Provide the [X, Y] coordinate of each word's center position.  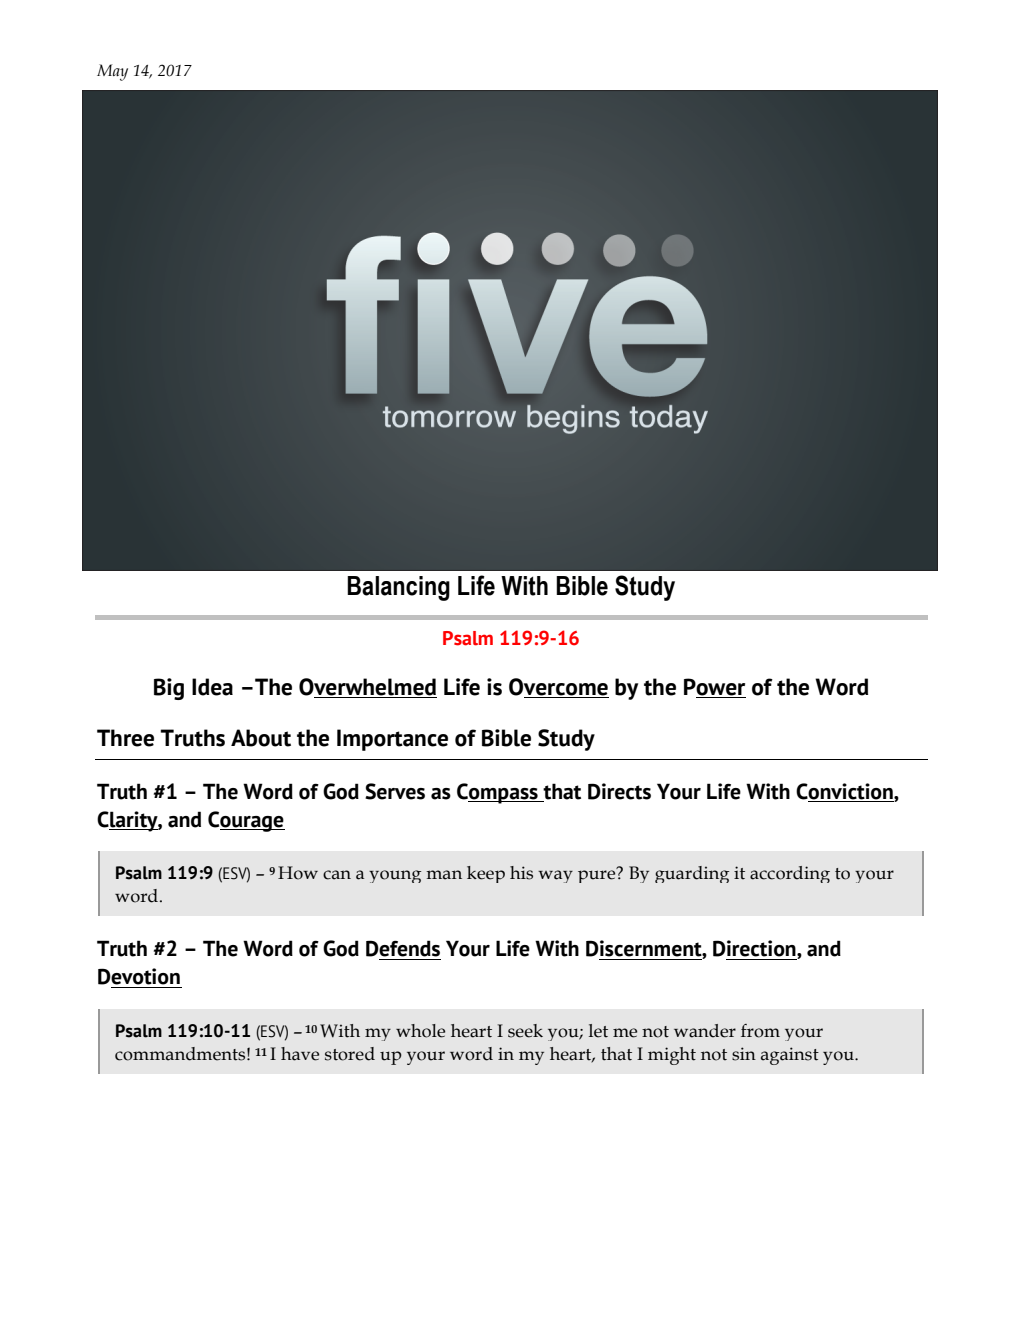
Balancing [398, 588]
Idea [212, 687]
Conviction [845, 792]
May [112, 72]
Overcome [559, 688]
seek [525, 1031]
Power [715, 688]
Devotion [139, 976]
